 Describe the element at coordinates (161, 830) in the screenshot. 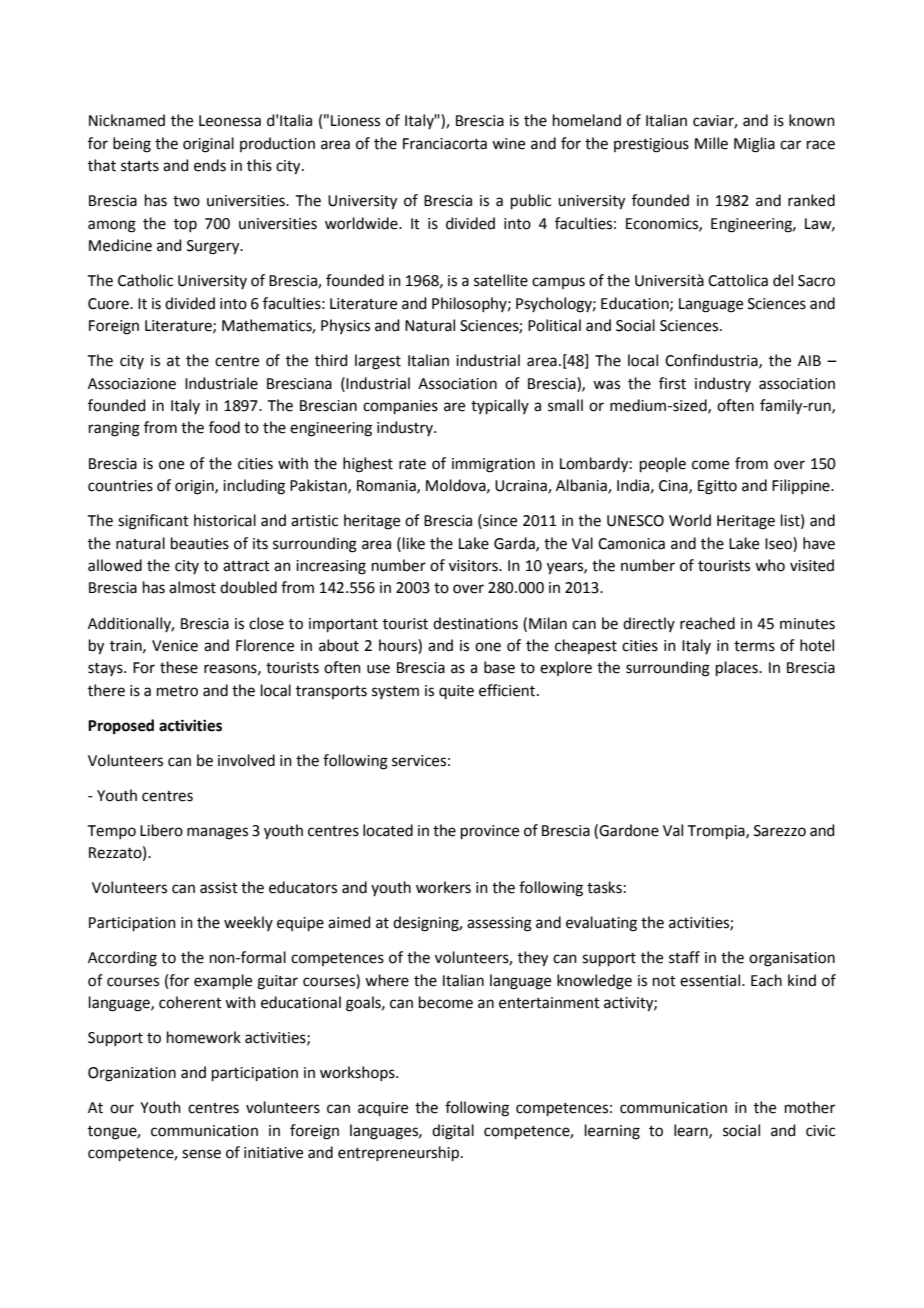

I see `Libero` at that location.
